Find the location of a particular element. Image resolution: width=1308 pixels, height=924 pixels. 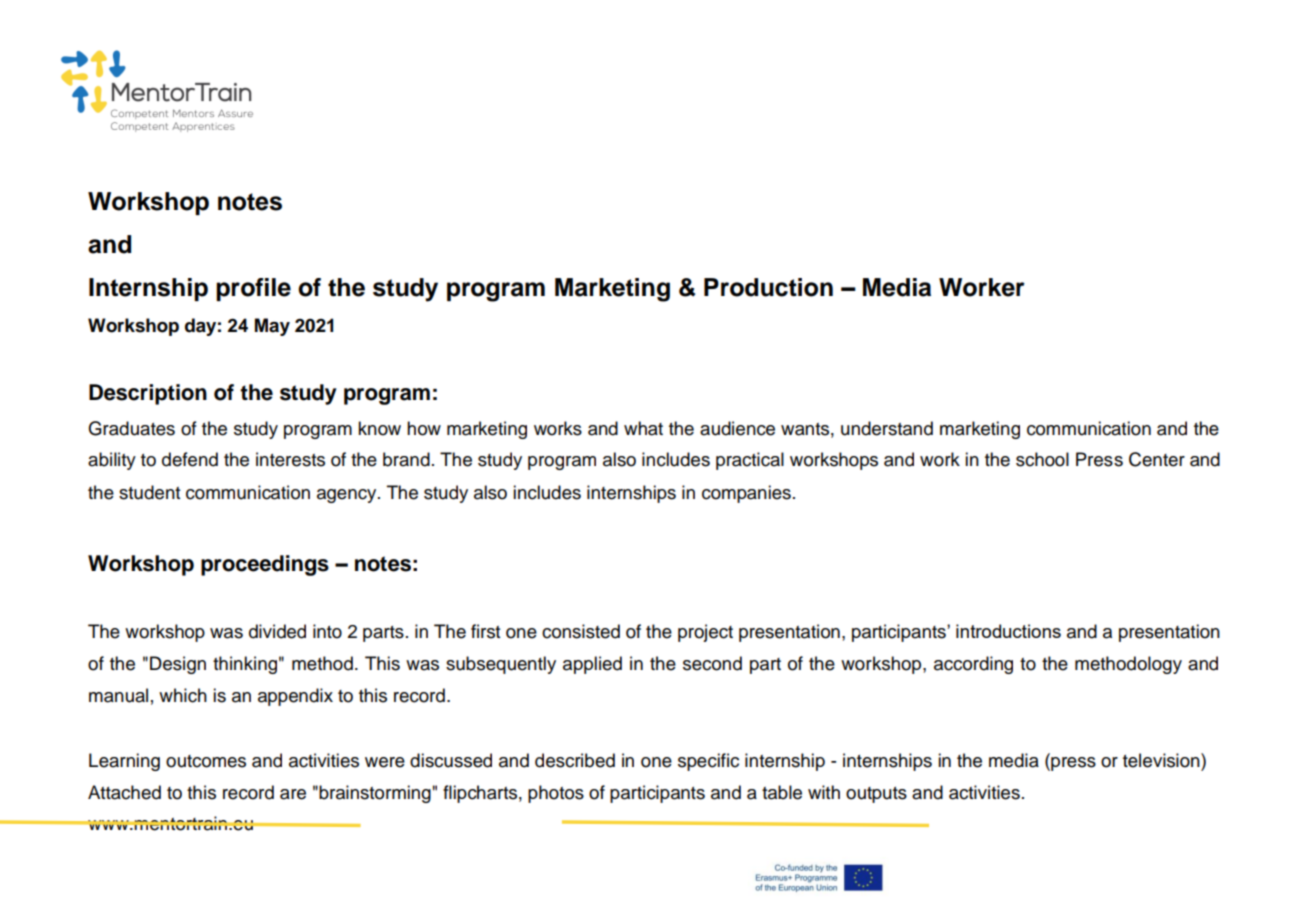

Production is located at coordinates (768, 287).
